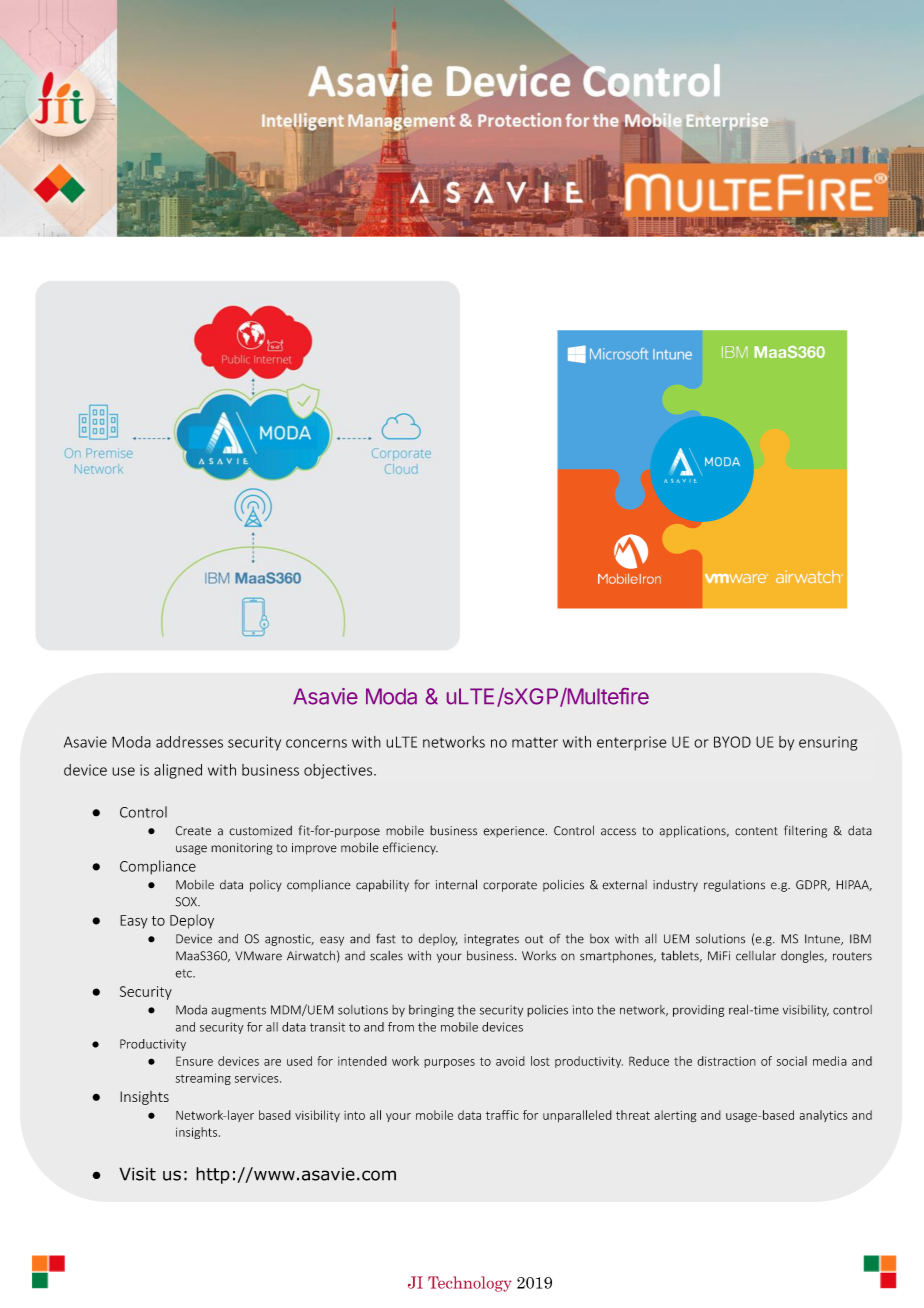 The image size is (924, 1308). I want to click on streaming, so click(203, 1079).
